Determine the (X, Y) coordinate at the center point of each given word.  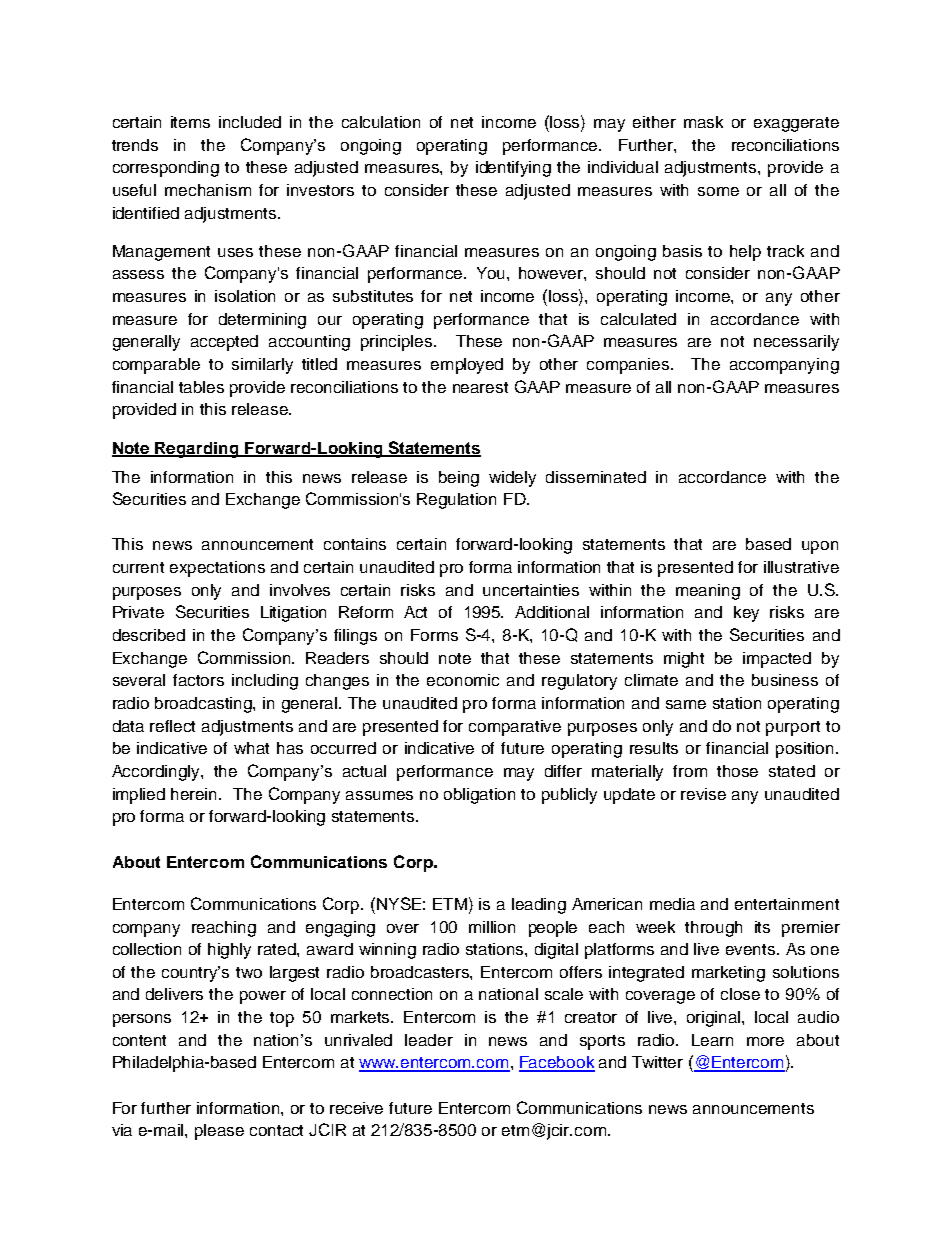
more (765, 1041)
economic (463, 680)
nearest (480, 387)
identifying (513, 169)
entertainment (787, 904)
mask (703, 122)
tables (201, 387)
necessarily (796, 343)
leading (539, 906)
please (219, 1132)
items (190, 122)
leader (429, 1040)
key (746, 614)
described (149, 635)
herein (195, 794)
